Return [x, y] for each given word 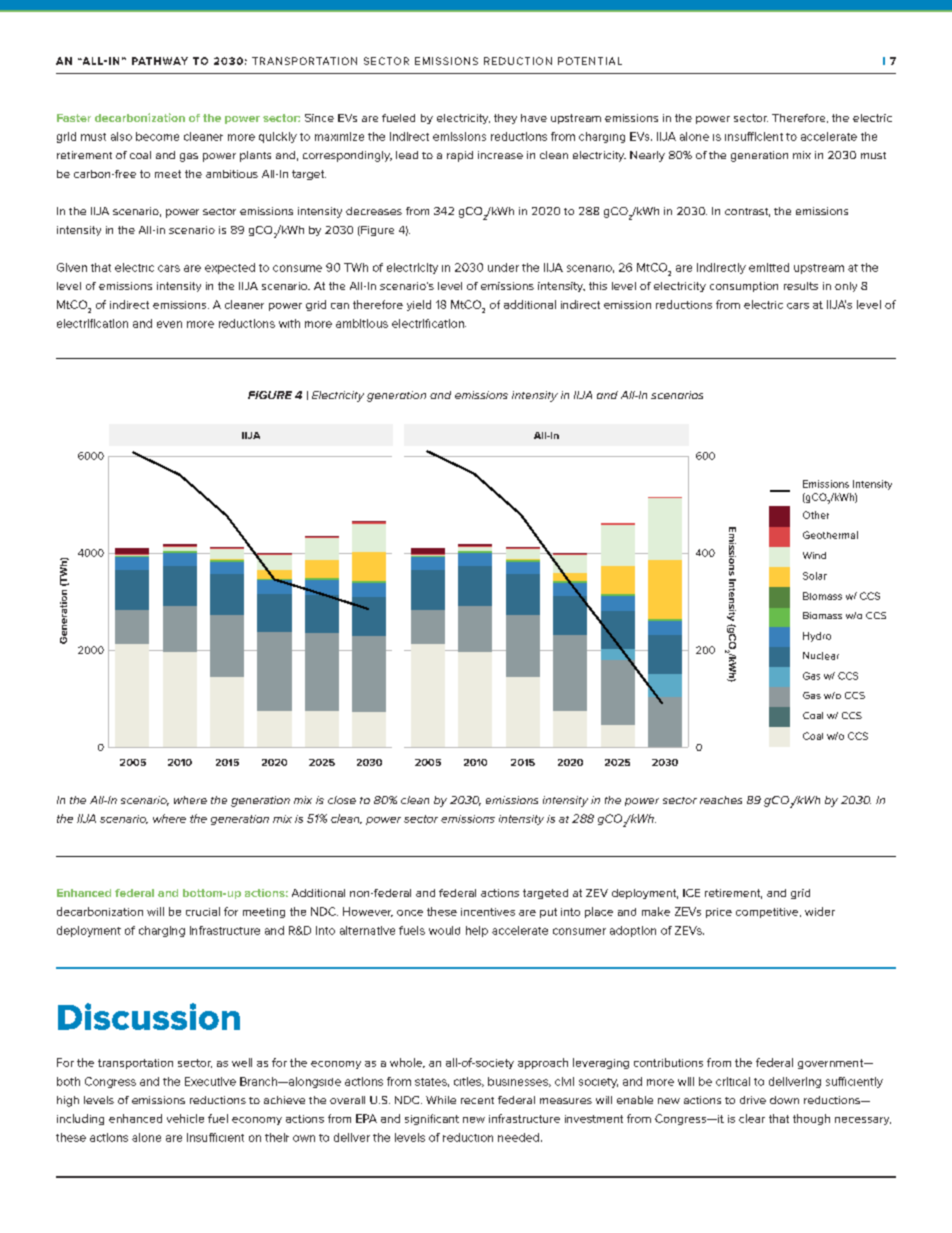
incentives [488, 912]
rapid [460, 156]
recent [477, 1100]
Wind [814, 555]
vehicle [185, 1118]
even [169, 324]
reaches [721, 800]
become [157, 136]
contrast [747, 212]
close [342, 800]
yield [419, 305]
